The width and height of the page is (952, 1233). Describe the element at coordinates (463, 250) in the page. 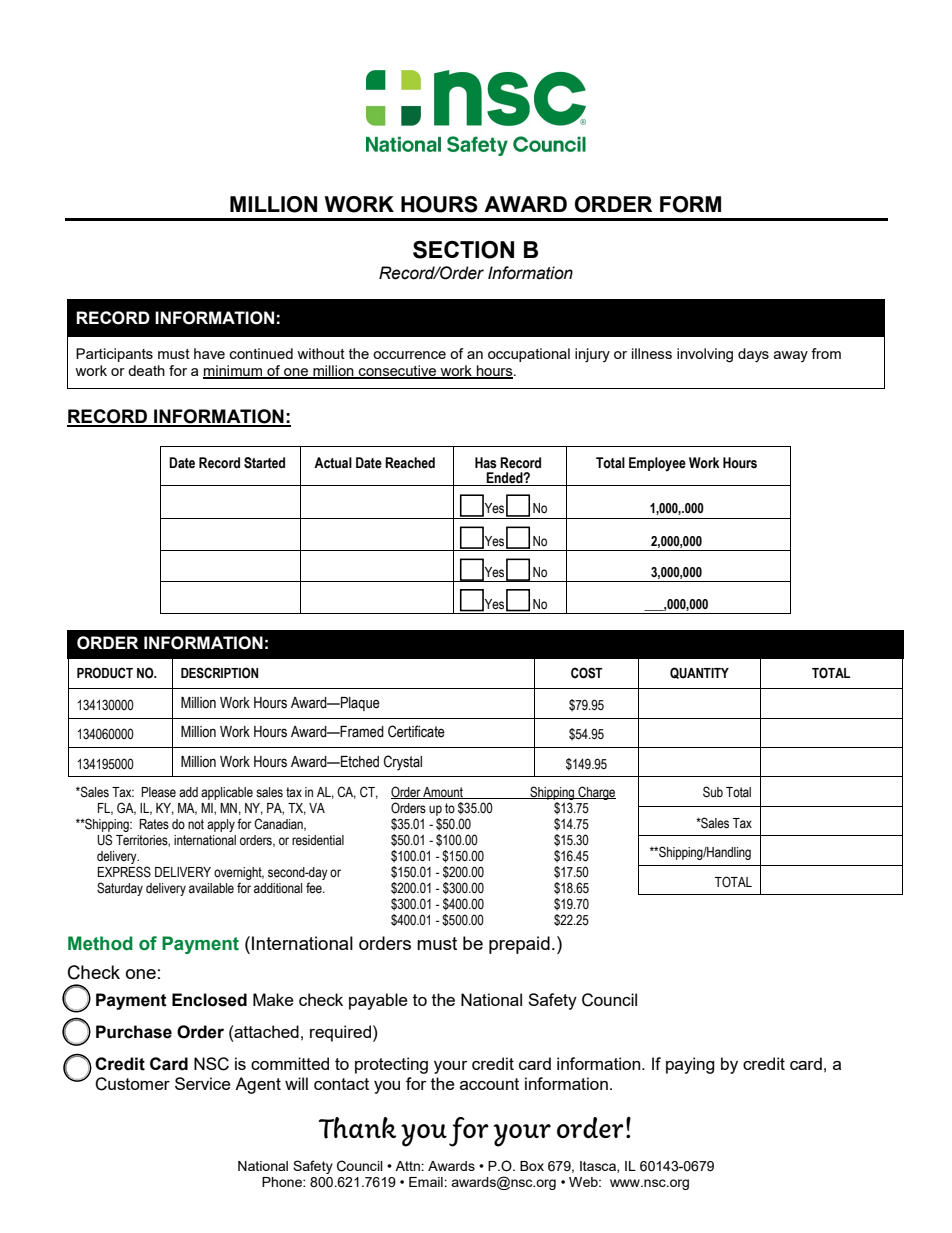

I see `SECTION` at that location.
